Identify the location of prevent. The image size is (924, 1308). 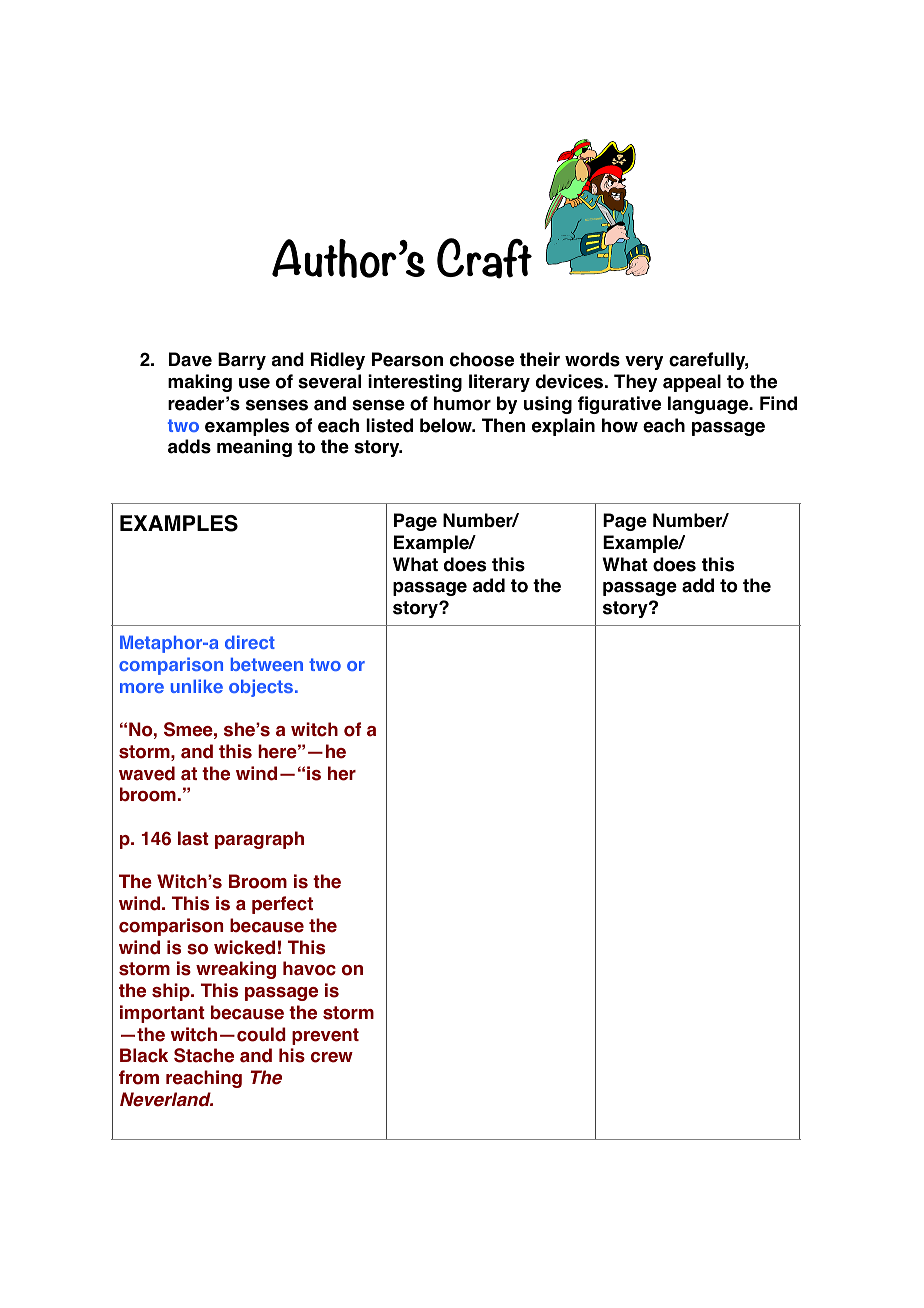
(325, 1036).
